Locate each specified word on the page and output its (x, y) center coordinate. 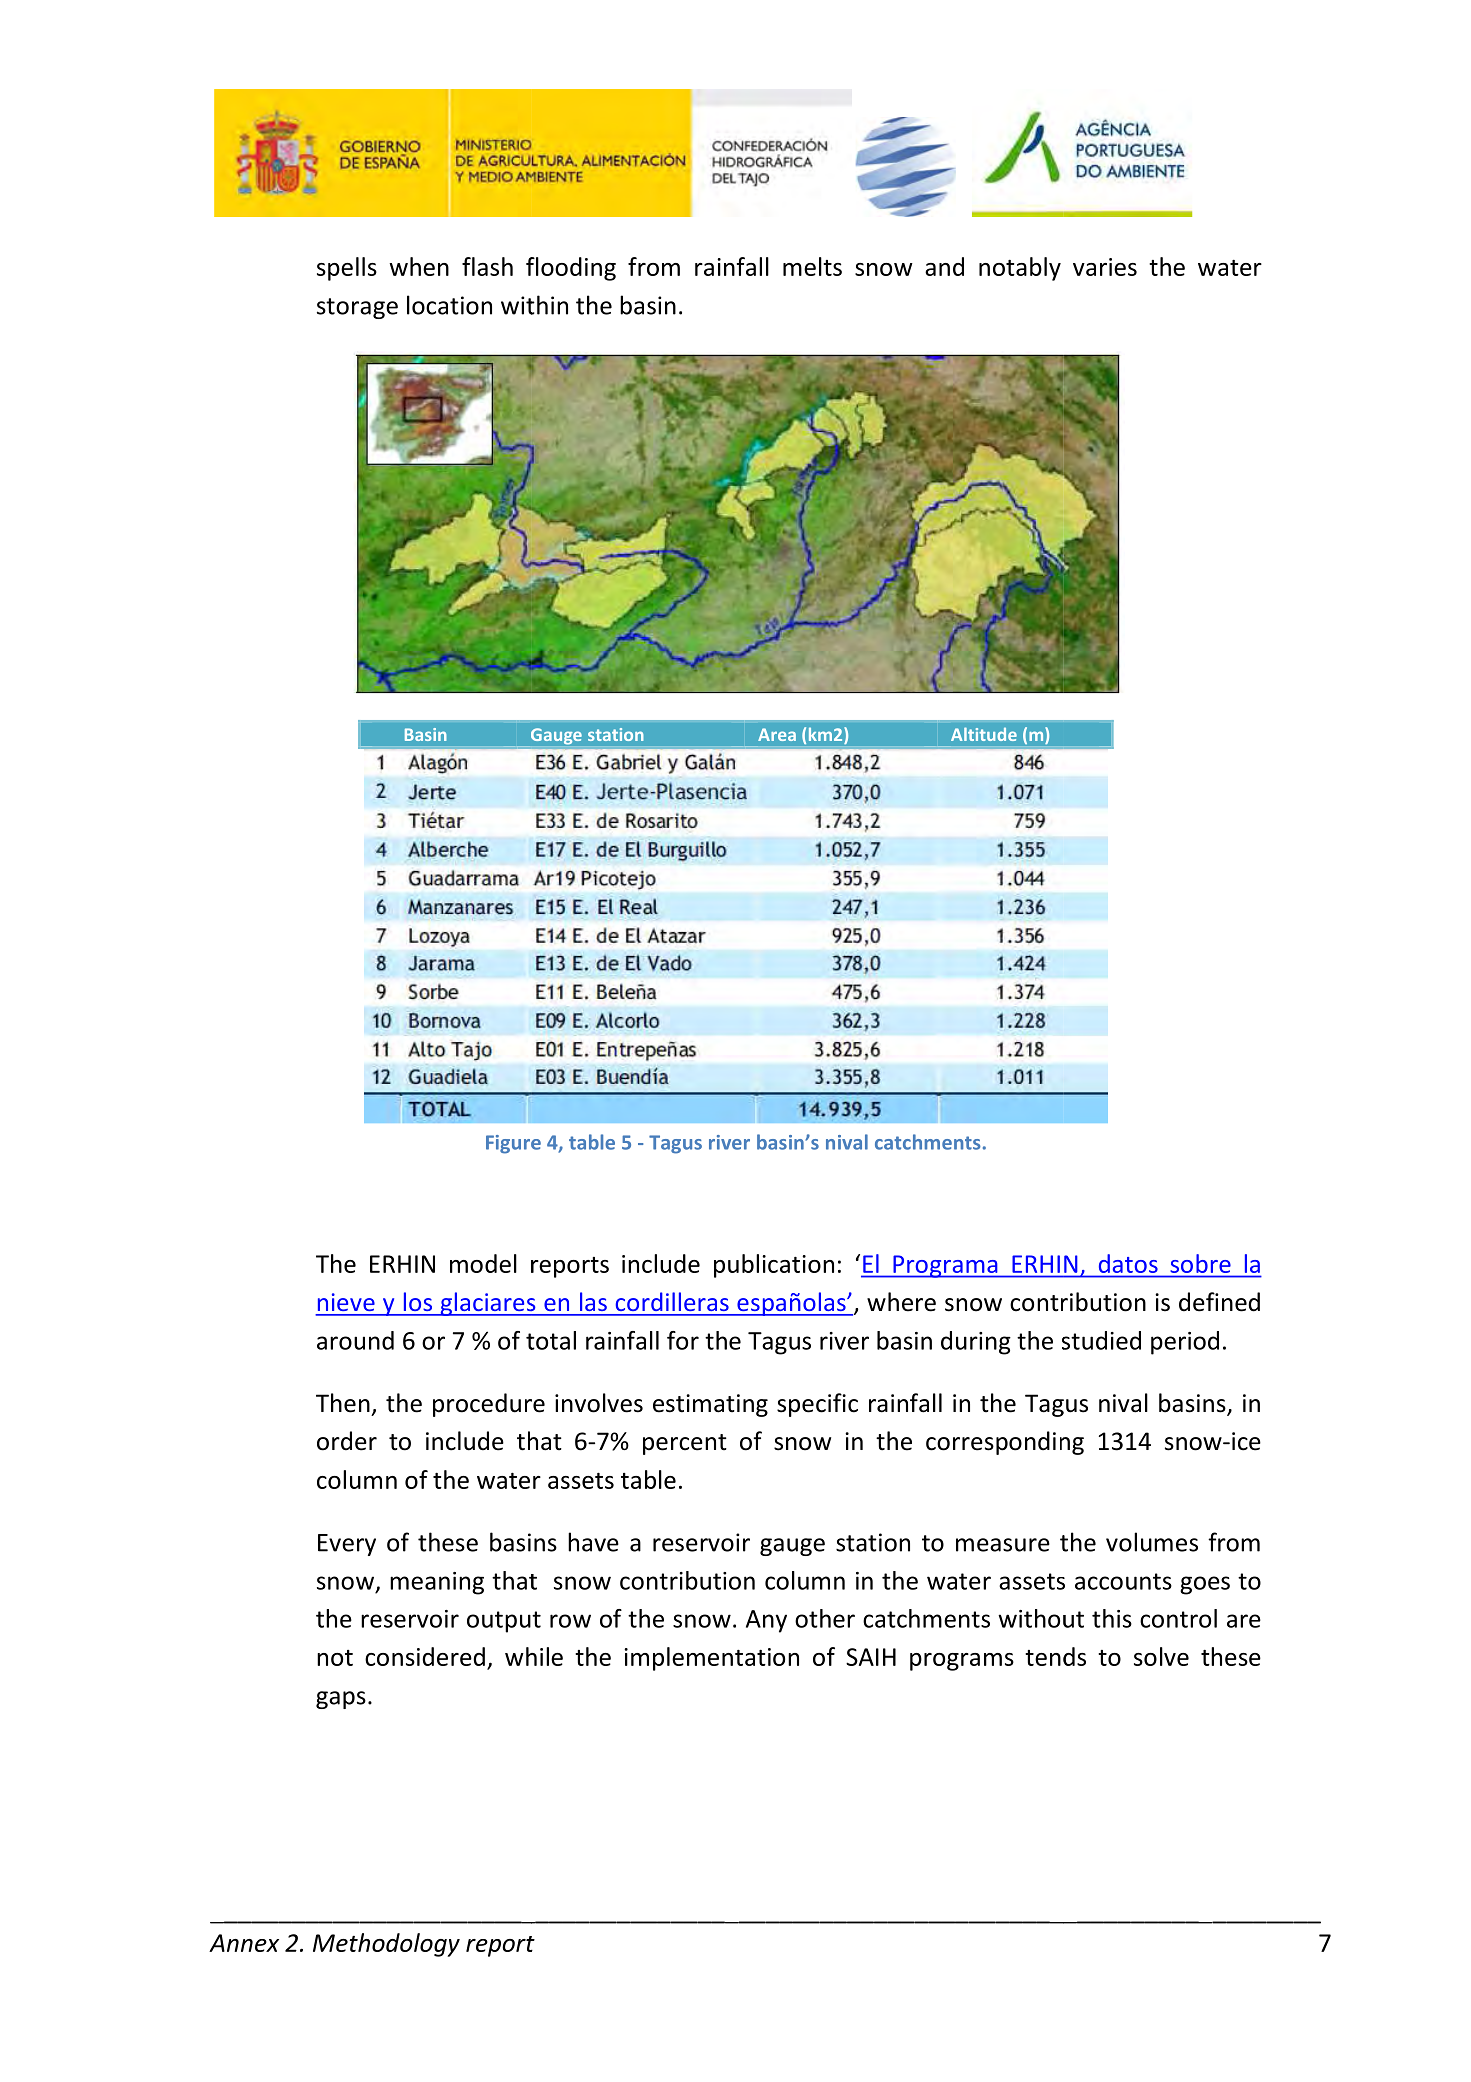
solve (1161, 1656)
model (483, 1263)
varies (1105, 267)
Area (777, 734)
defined (1219, 1302)
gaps (341, 1700)
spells (347, 269)
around (355, 1340)
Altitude (984, 734)
